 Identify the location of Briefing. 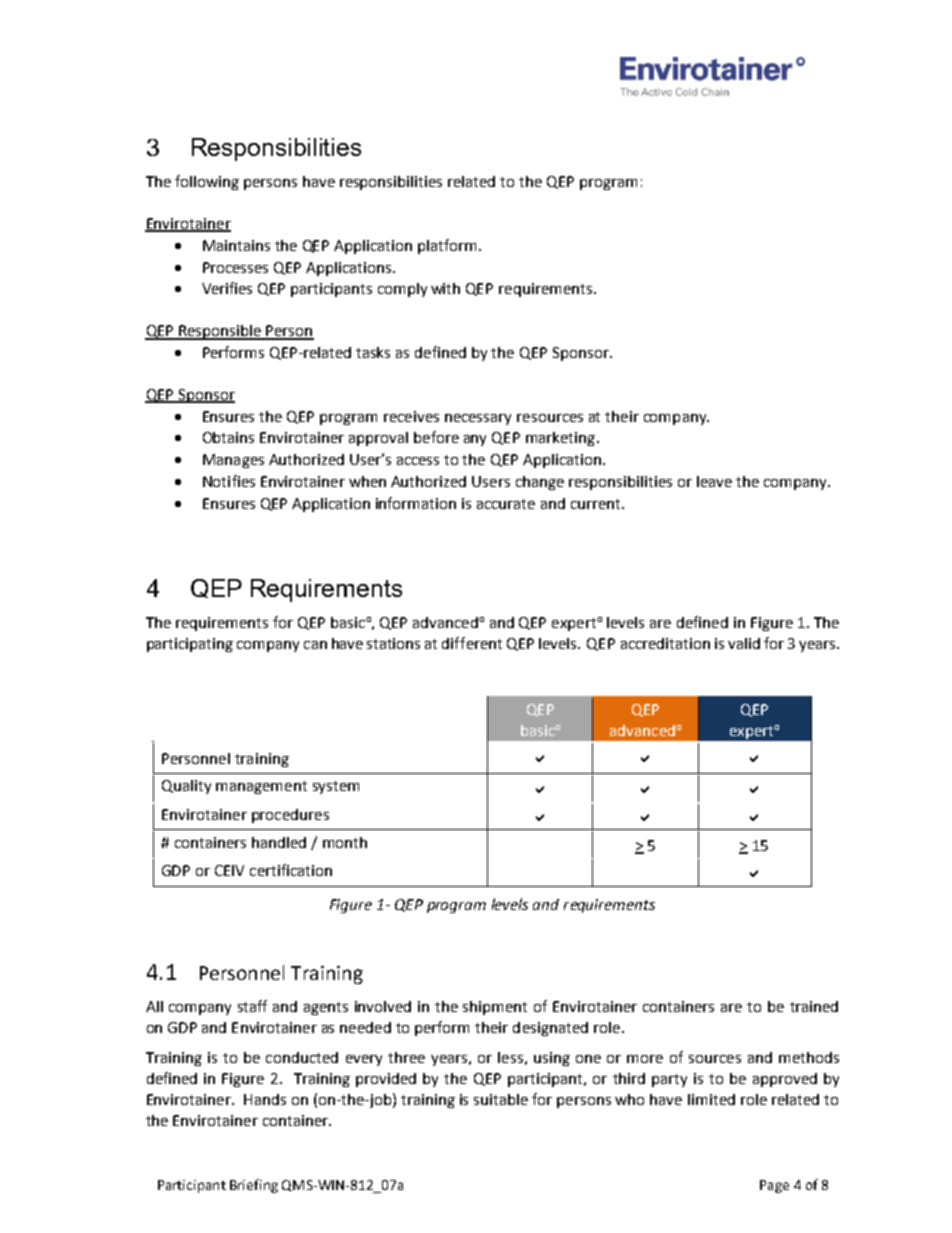
(254, 1186).
